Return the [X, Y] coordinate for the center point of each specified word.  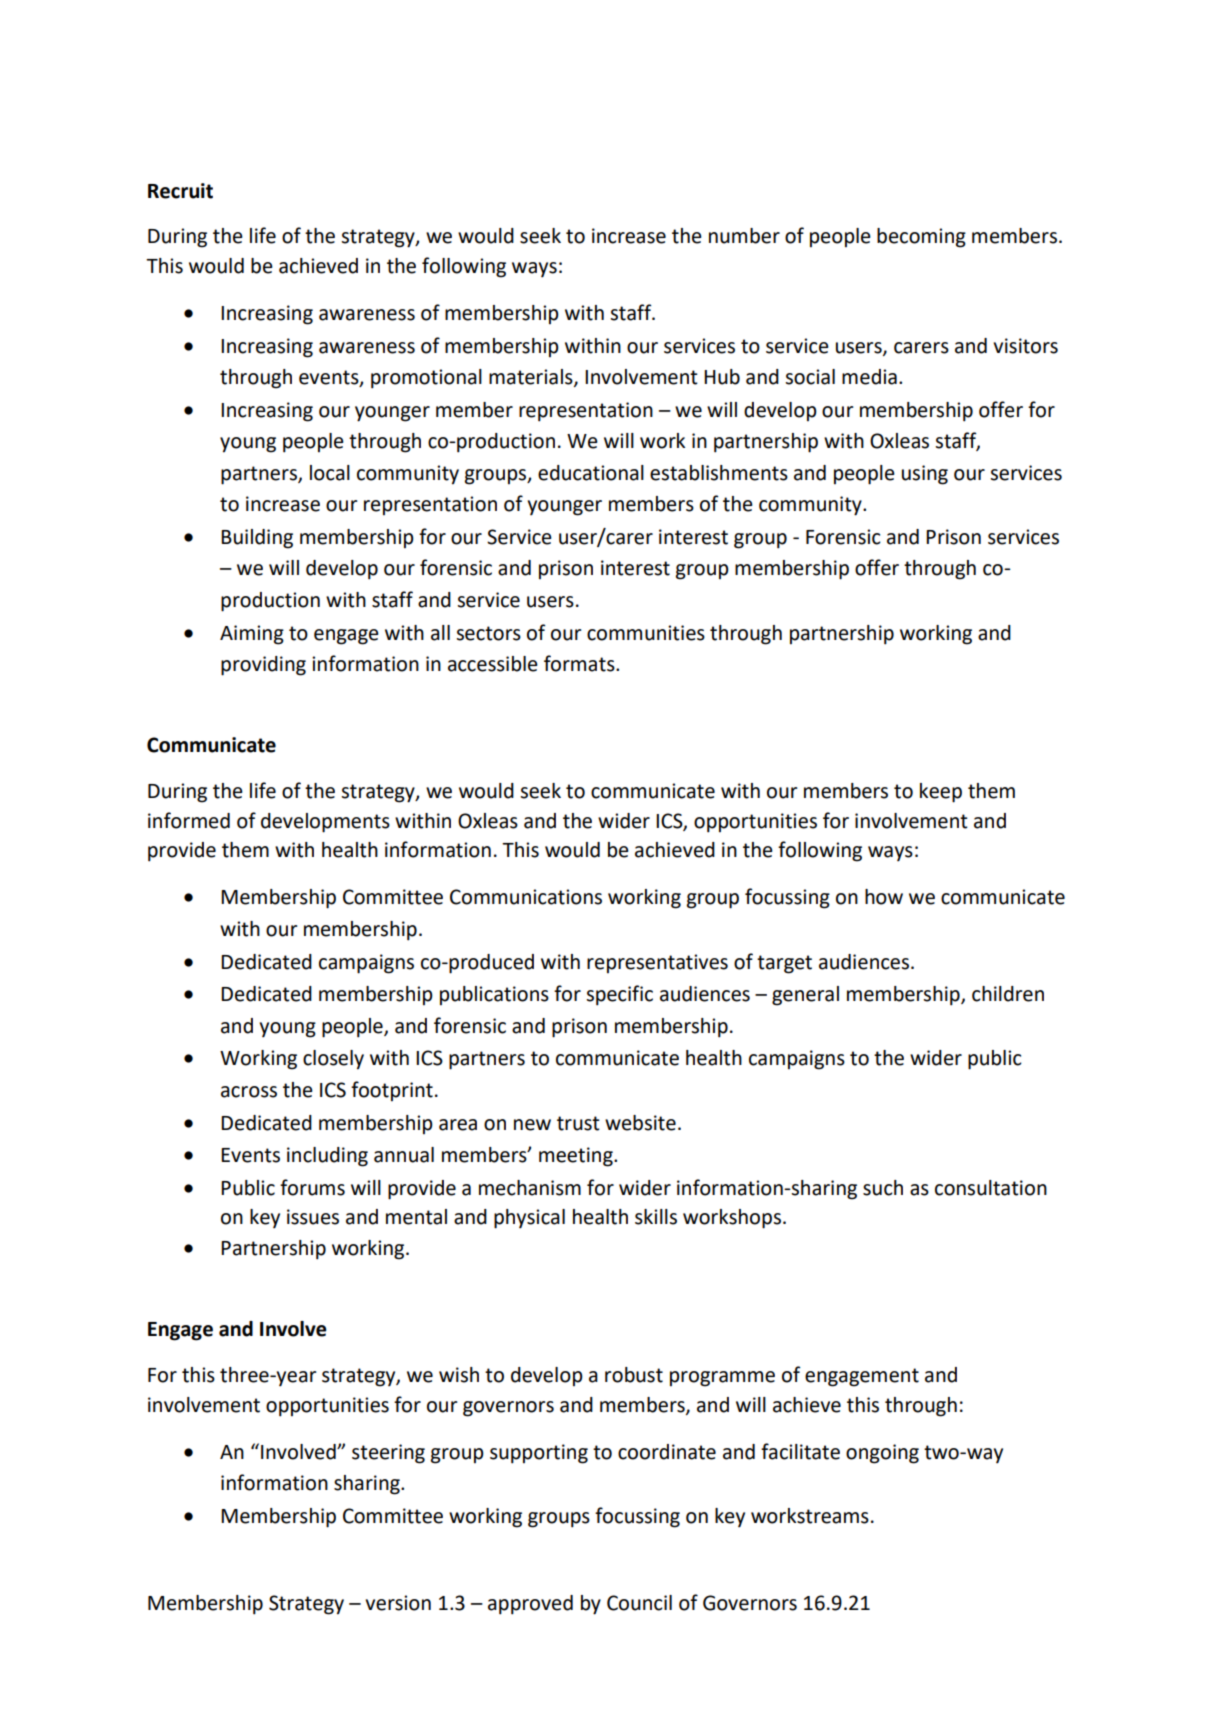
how [884, 897]
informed [189, 820]
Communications [526, 897]
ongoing [882, 1454]
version [398, 1603]
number [744, 236]
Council [639, 1603]
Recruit [180, 191]
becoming [921, 238]
